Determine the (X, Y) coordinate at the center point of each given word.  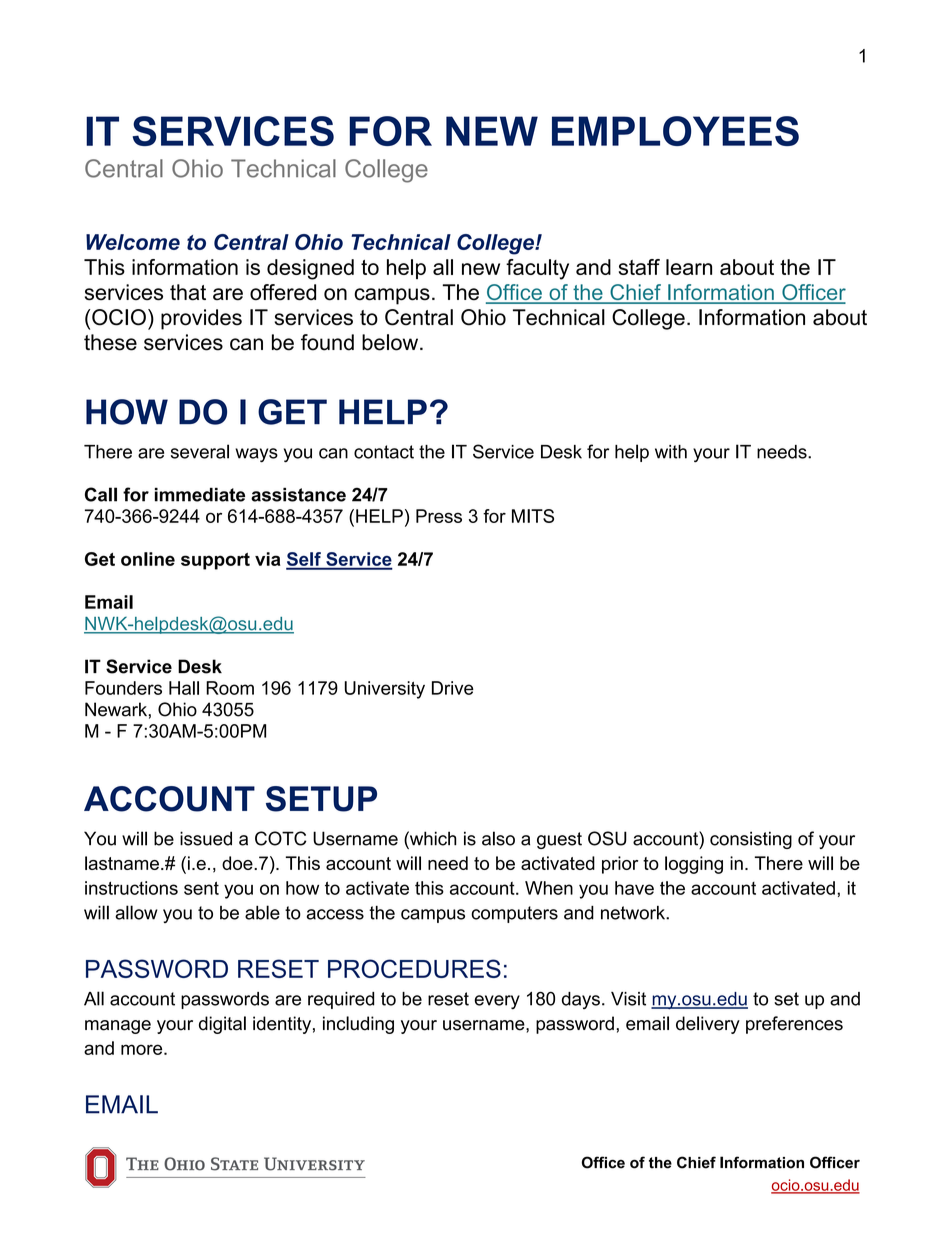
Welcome (133, 242)
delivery (708, 1025)
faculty (537, 269)
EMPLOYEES (675, 131)
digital (222, 1025)
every (497, 1002)
